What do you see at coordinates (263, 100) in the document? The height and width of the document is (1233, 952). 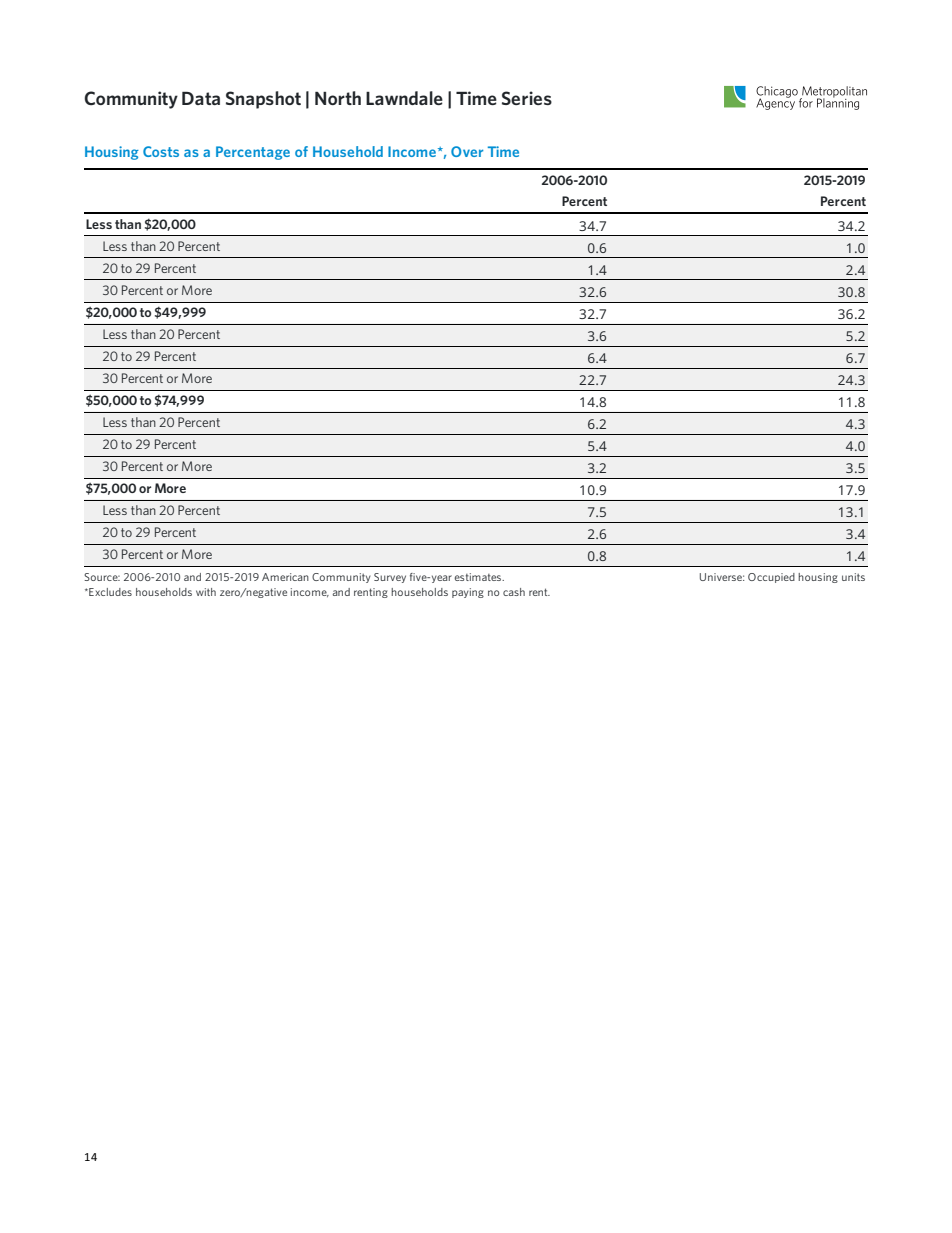 I see `Snapshot` at bounding box center [263, 100].
